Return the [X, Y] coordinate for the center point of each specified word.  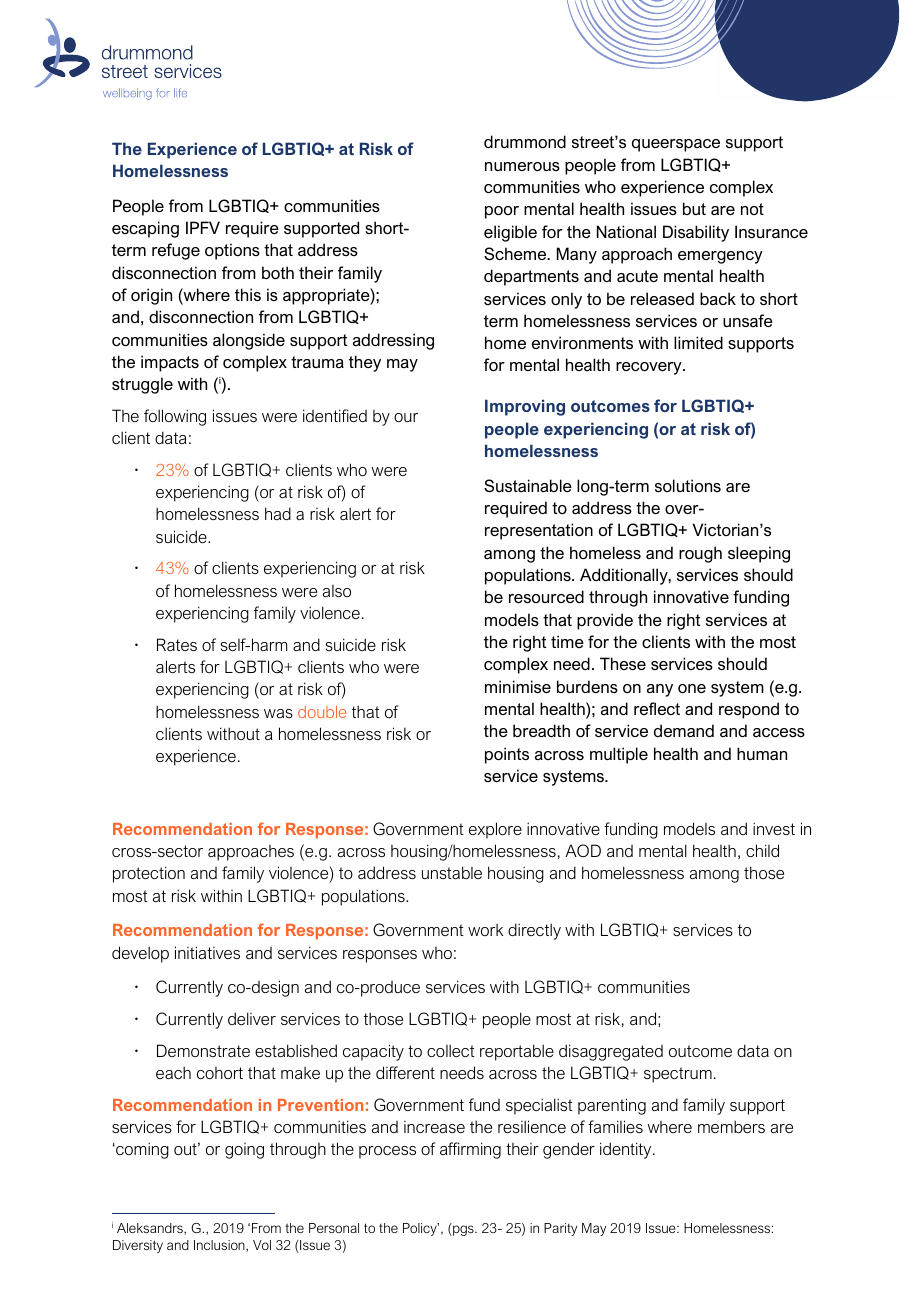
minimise [518, 686]
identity [627, 1150]
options [232, 251]
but [694, 208]
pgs [463, 1230]
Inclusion [220, 1246]
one [692, 688]
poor [502, 212]
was [278, 713]
